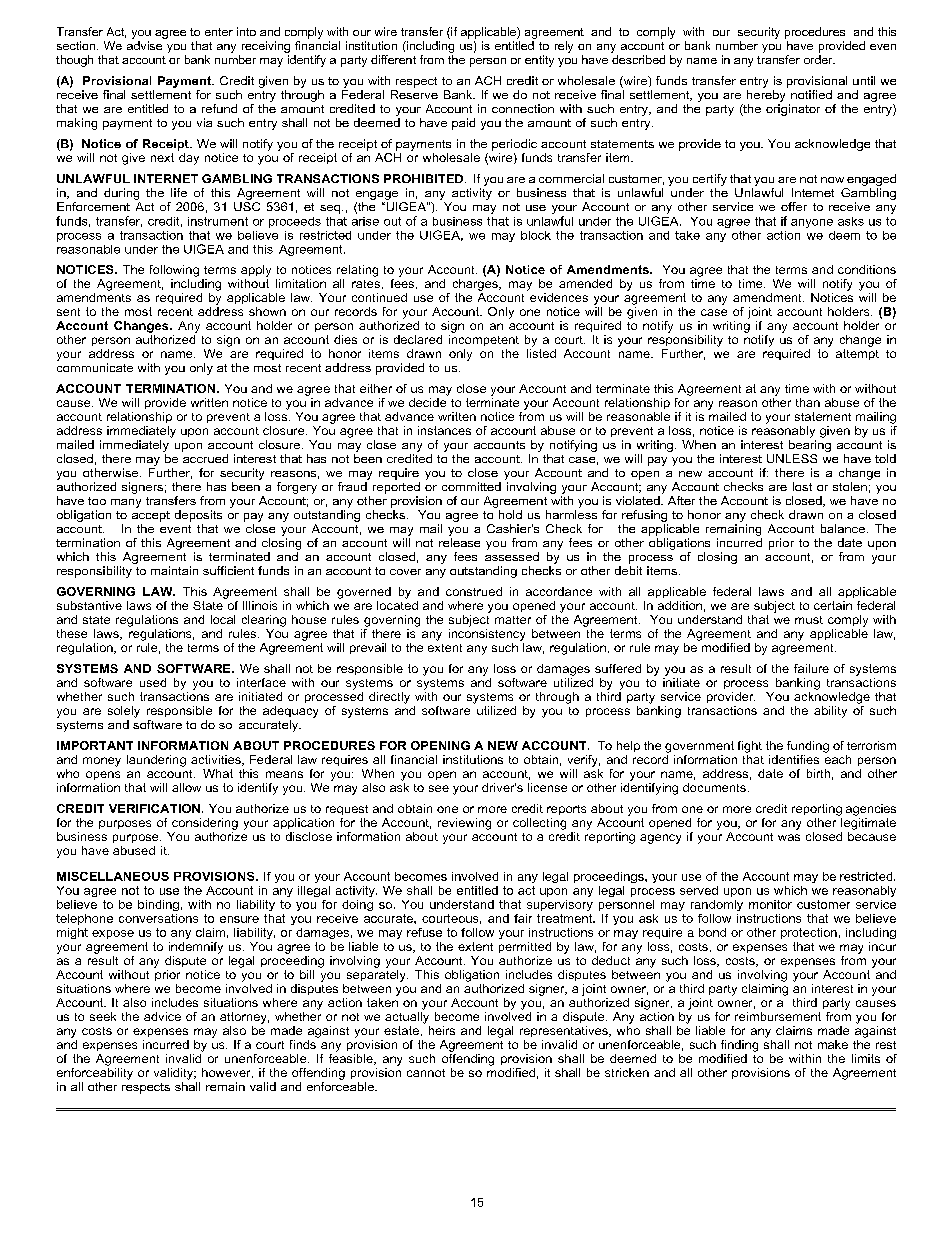 The height and width of the image is (1233, 952). Describe the element at coordinates (843, 528) in the image. I see `balance` at that location.
